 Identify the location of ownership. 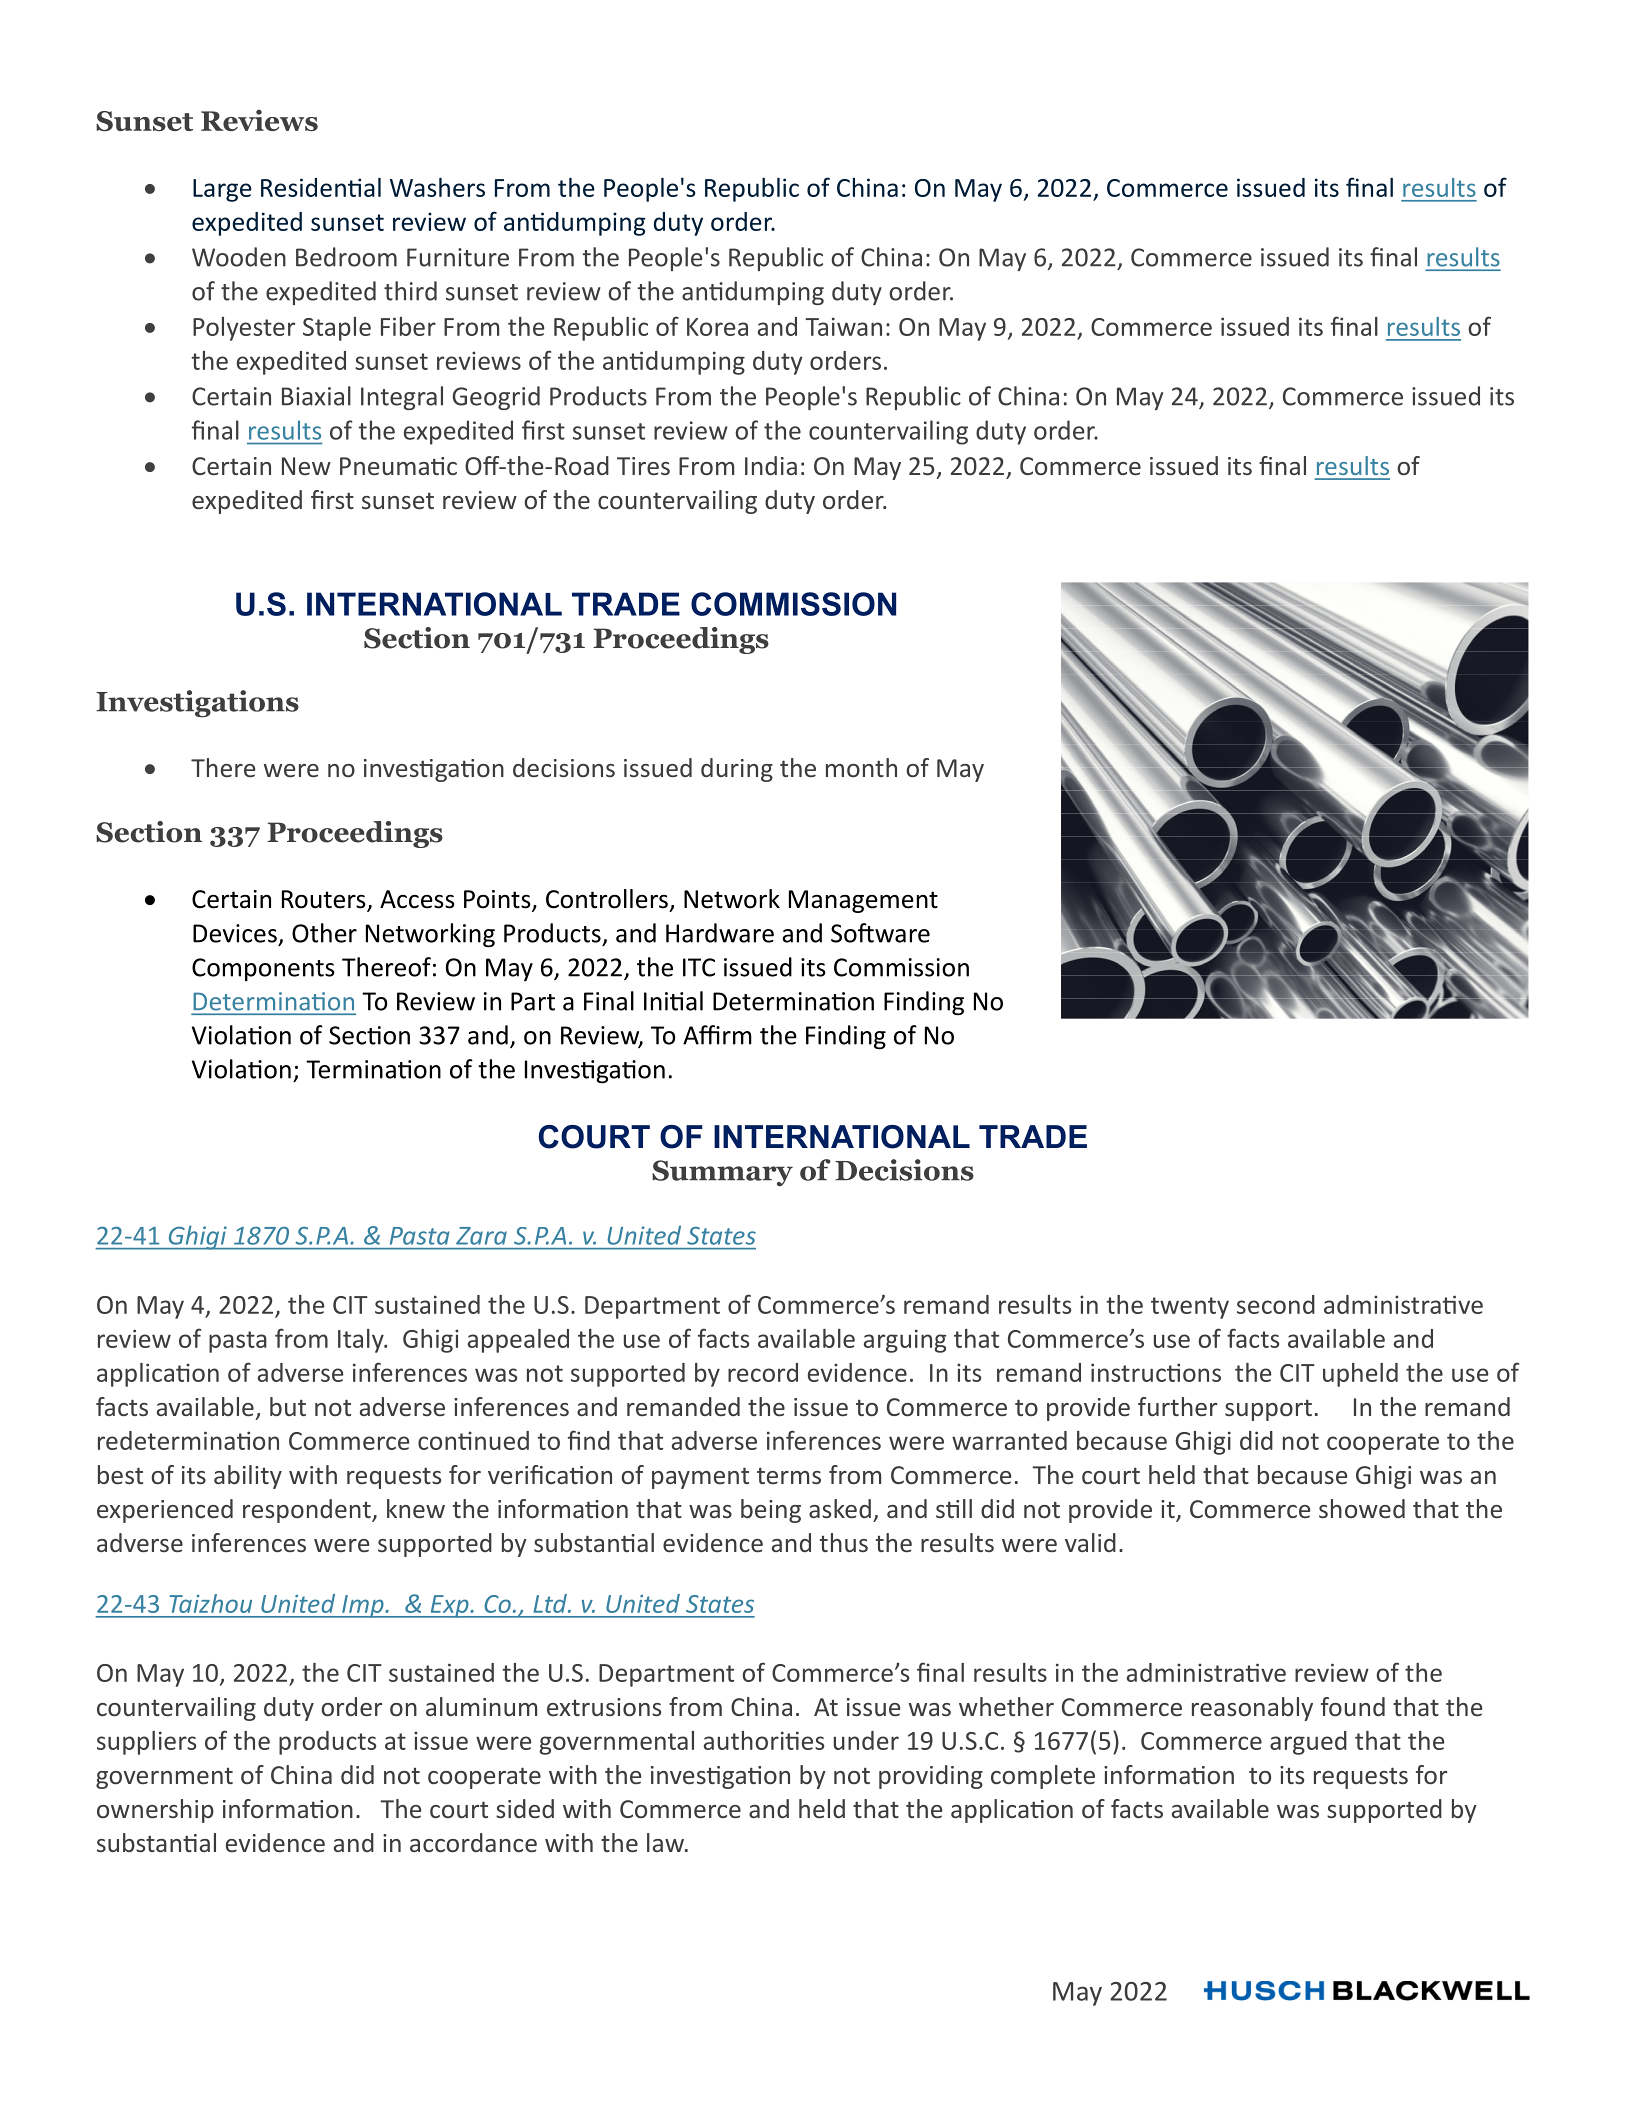
(155, 1811).
